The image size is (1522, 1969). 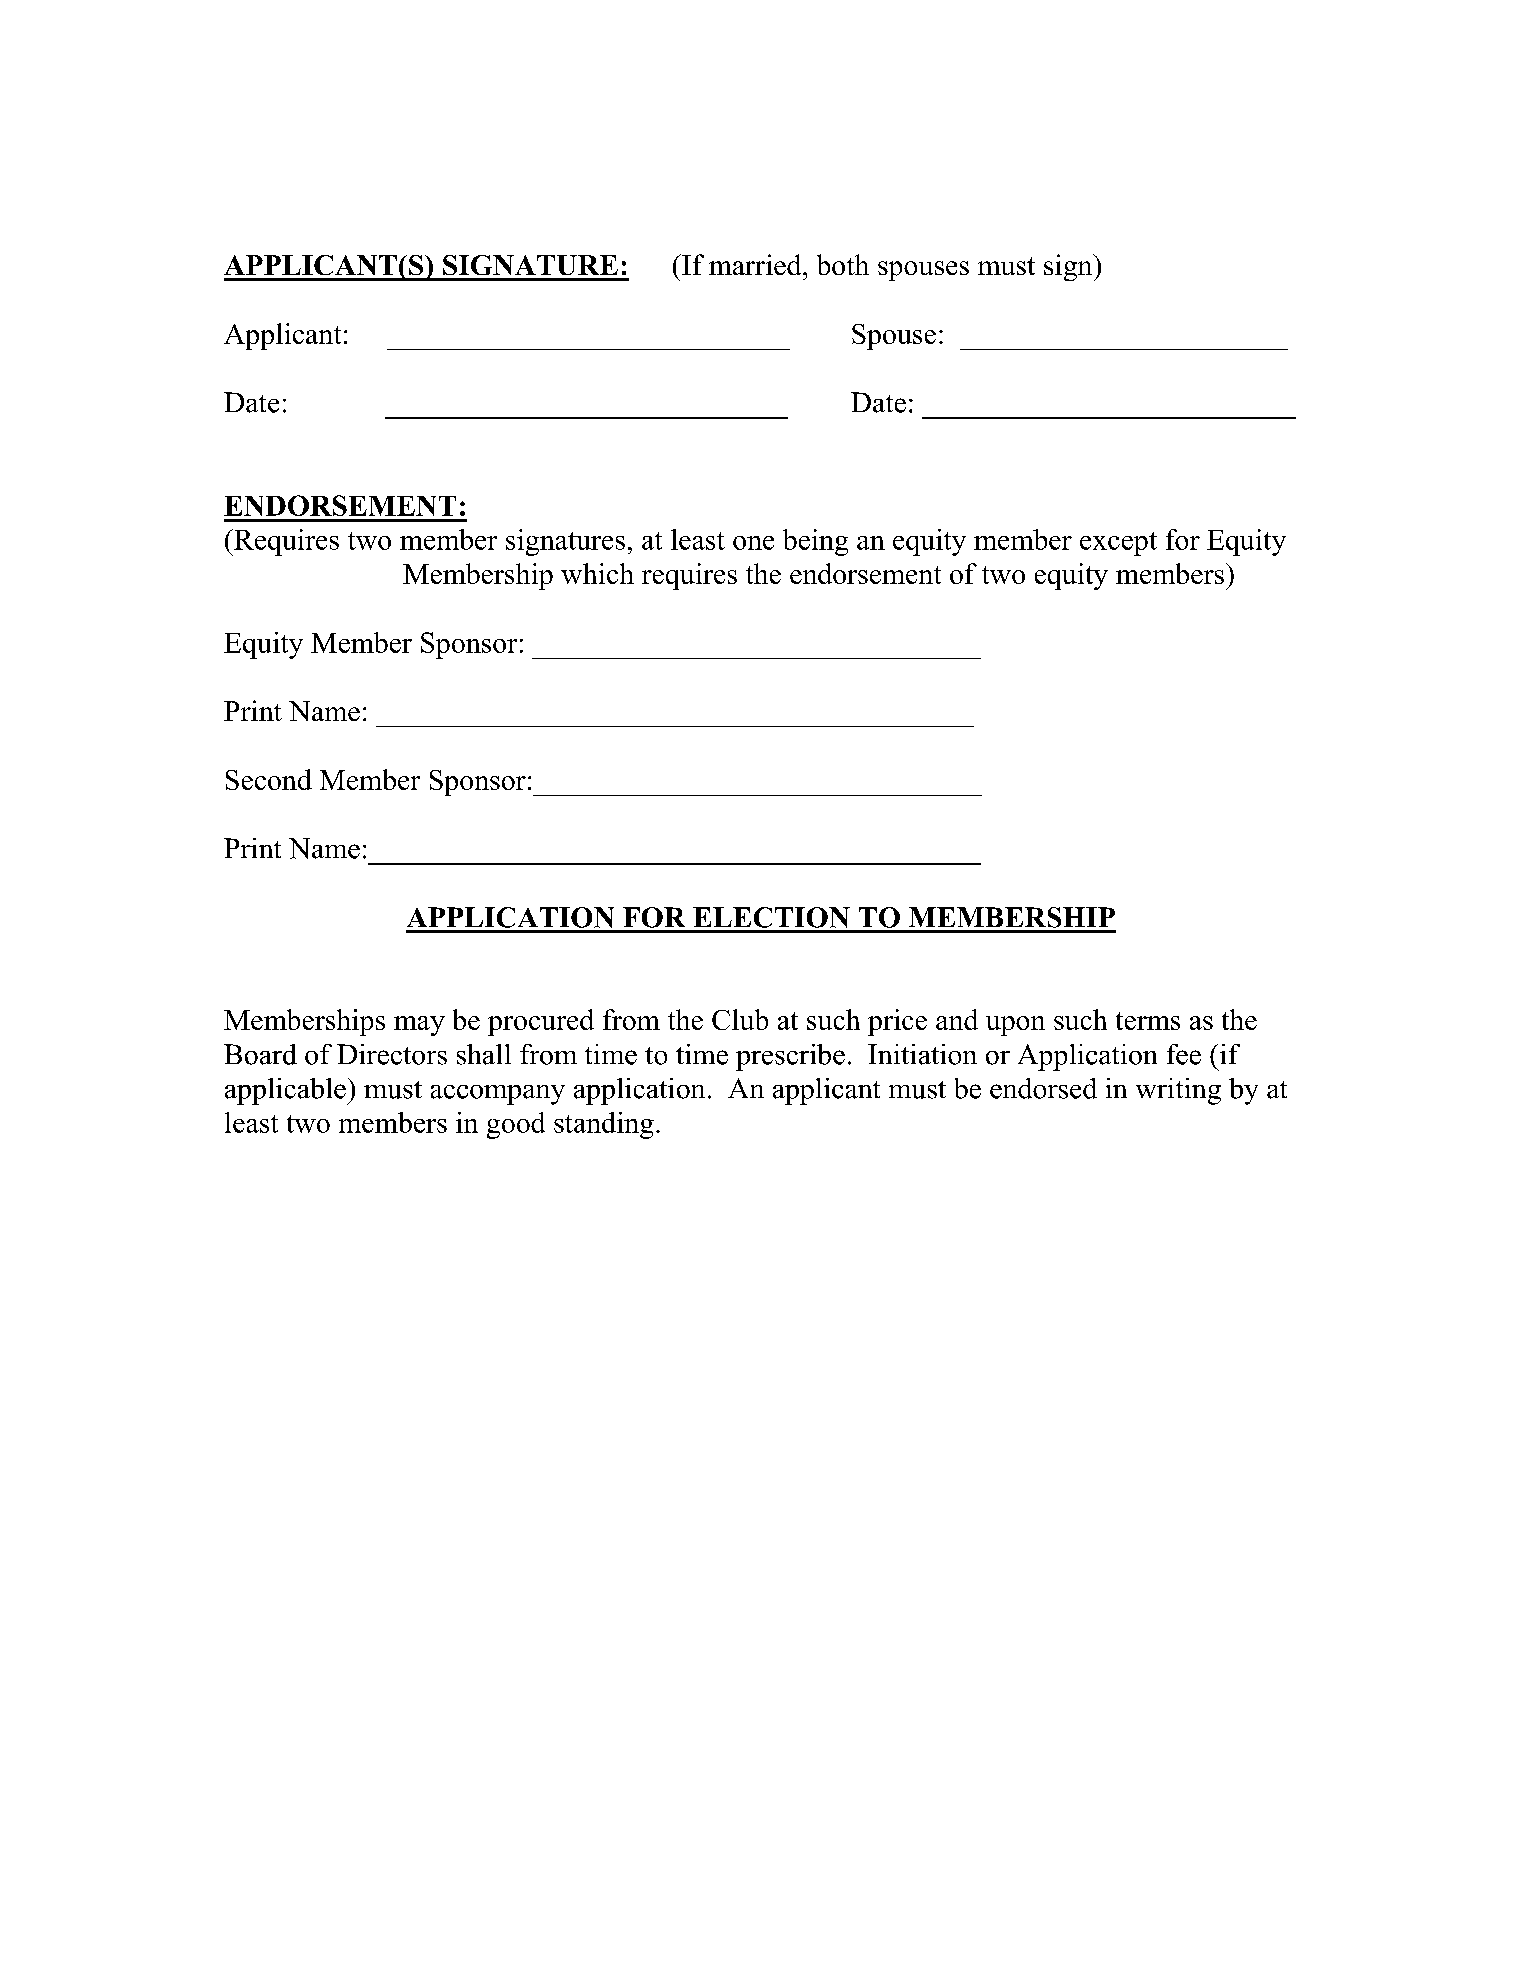 What do you see at coordinates (756, 264) in the page?
I see `married` at bounding box center [756, 264].
